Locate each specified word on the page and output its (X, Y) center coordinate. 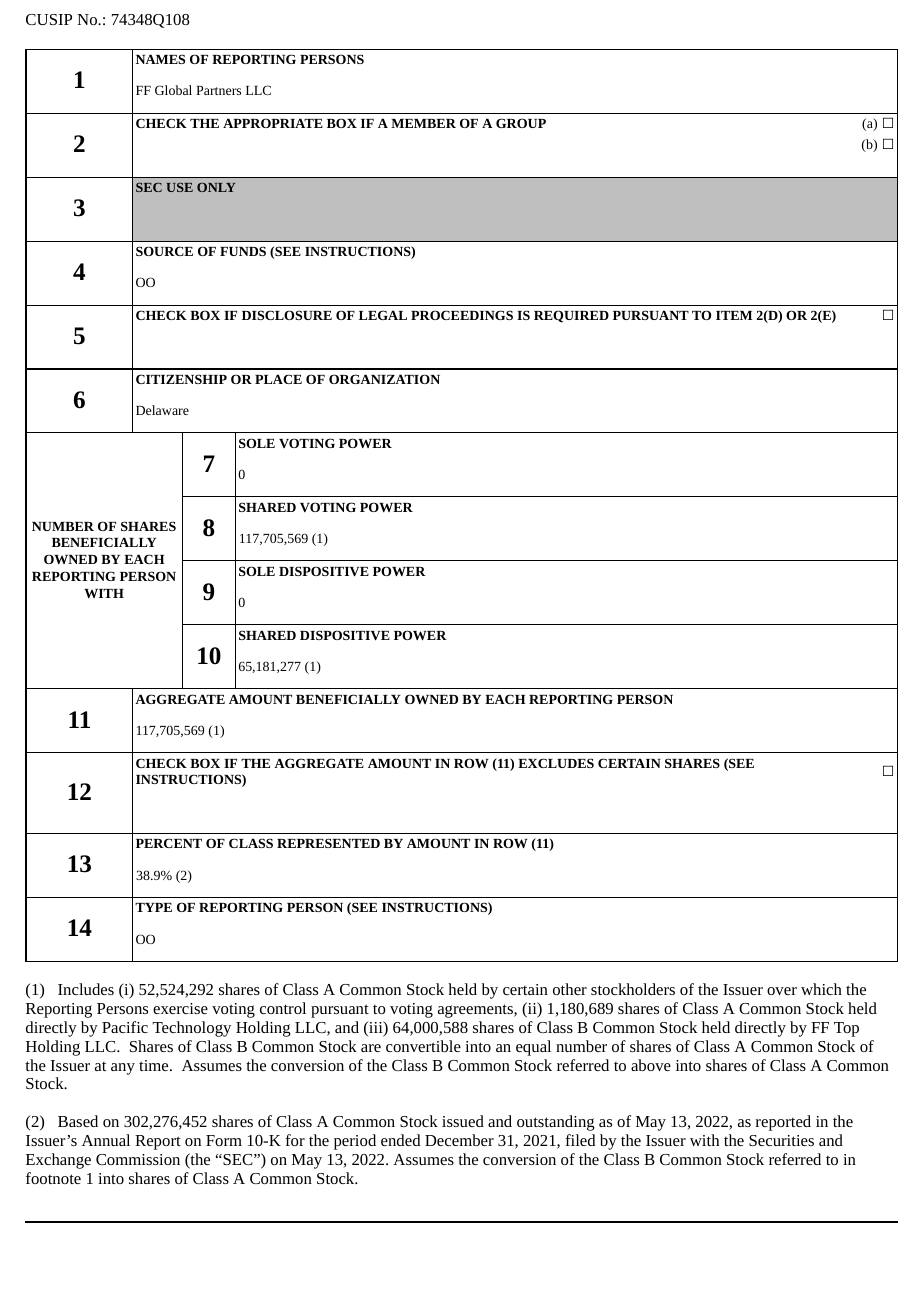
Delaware (162, 410)
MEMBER (423, 123)
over (782, 991)
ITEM (734, 315)
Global (173, 90)
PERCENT (169, 843)
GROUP (521, 123)
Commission (138, 1159)
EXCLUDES (556, 763)
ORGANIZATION (384, 379)
